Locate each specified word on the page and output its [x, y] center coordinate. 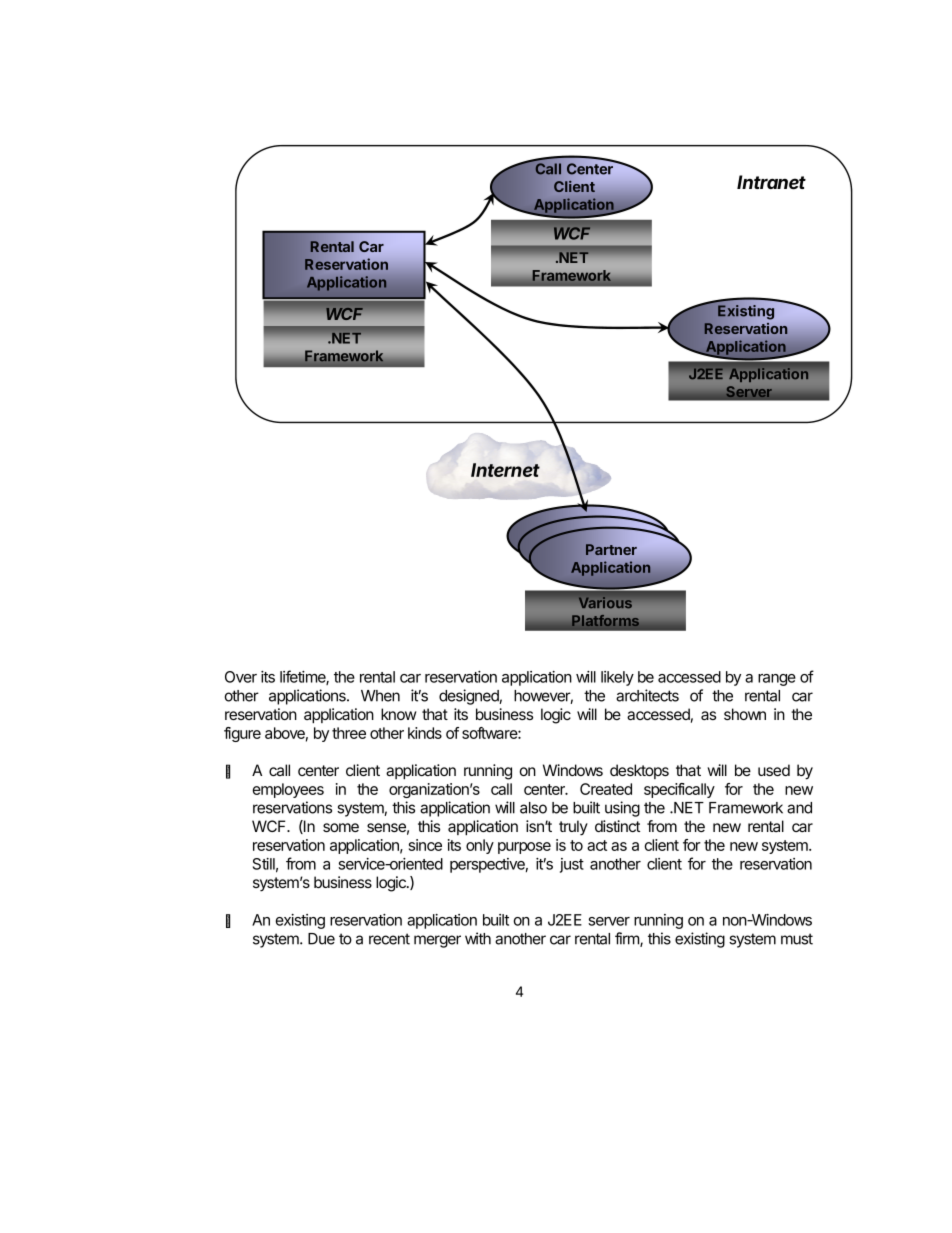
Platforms [606, 622]
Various [605, 602]
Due [321, 939]
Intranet [771, 182]
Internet [505, 470]
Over [241, 677]
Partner [611, 549]
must [797, 939]
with [478, 938]
